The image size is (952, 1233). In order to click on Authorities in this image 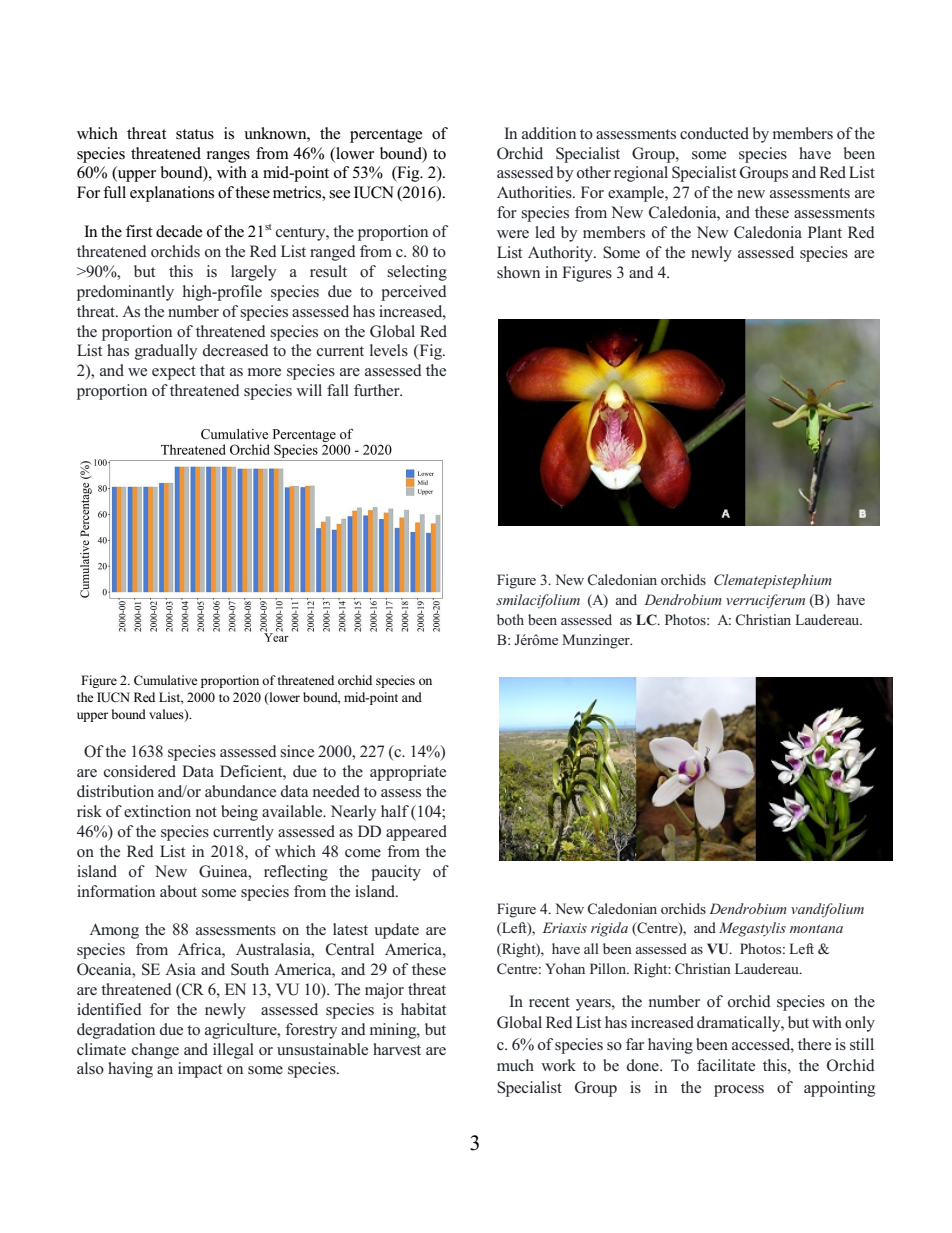, I will do `click(535, 192)`.
